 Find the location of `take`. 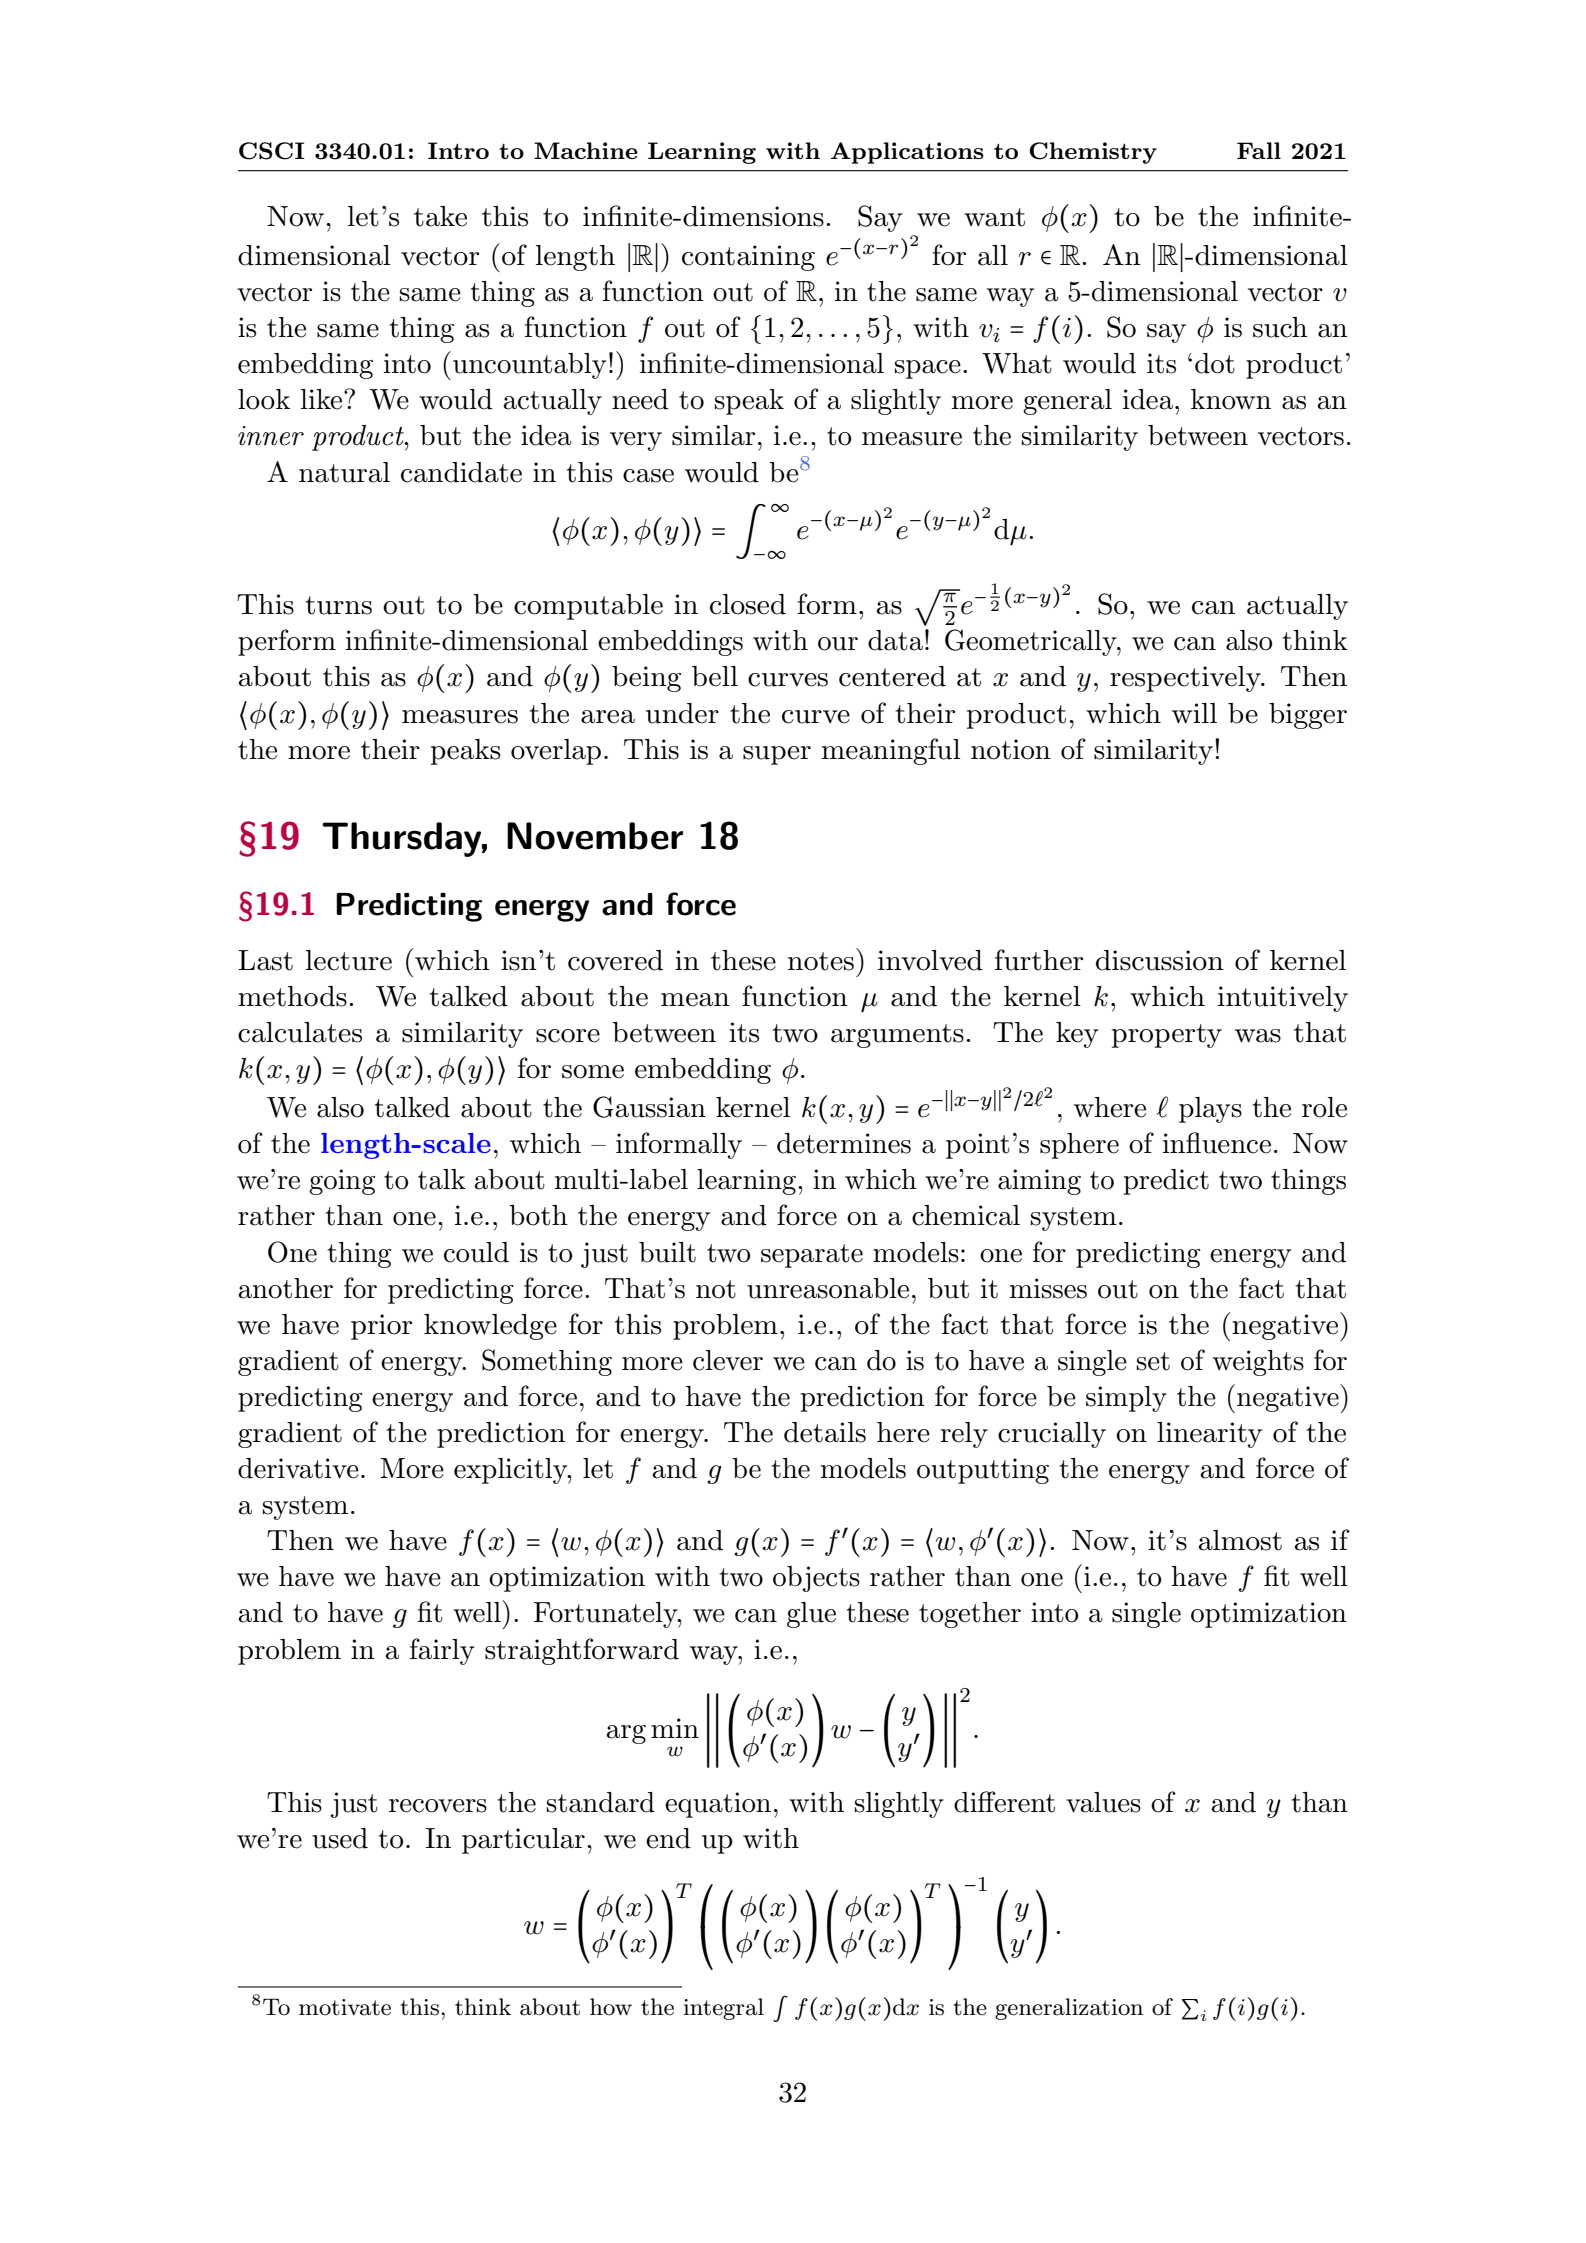

take is located at coordinates (440, 216).
